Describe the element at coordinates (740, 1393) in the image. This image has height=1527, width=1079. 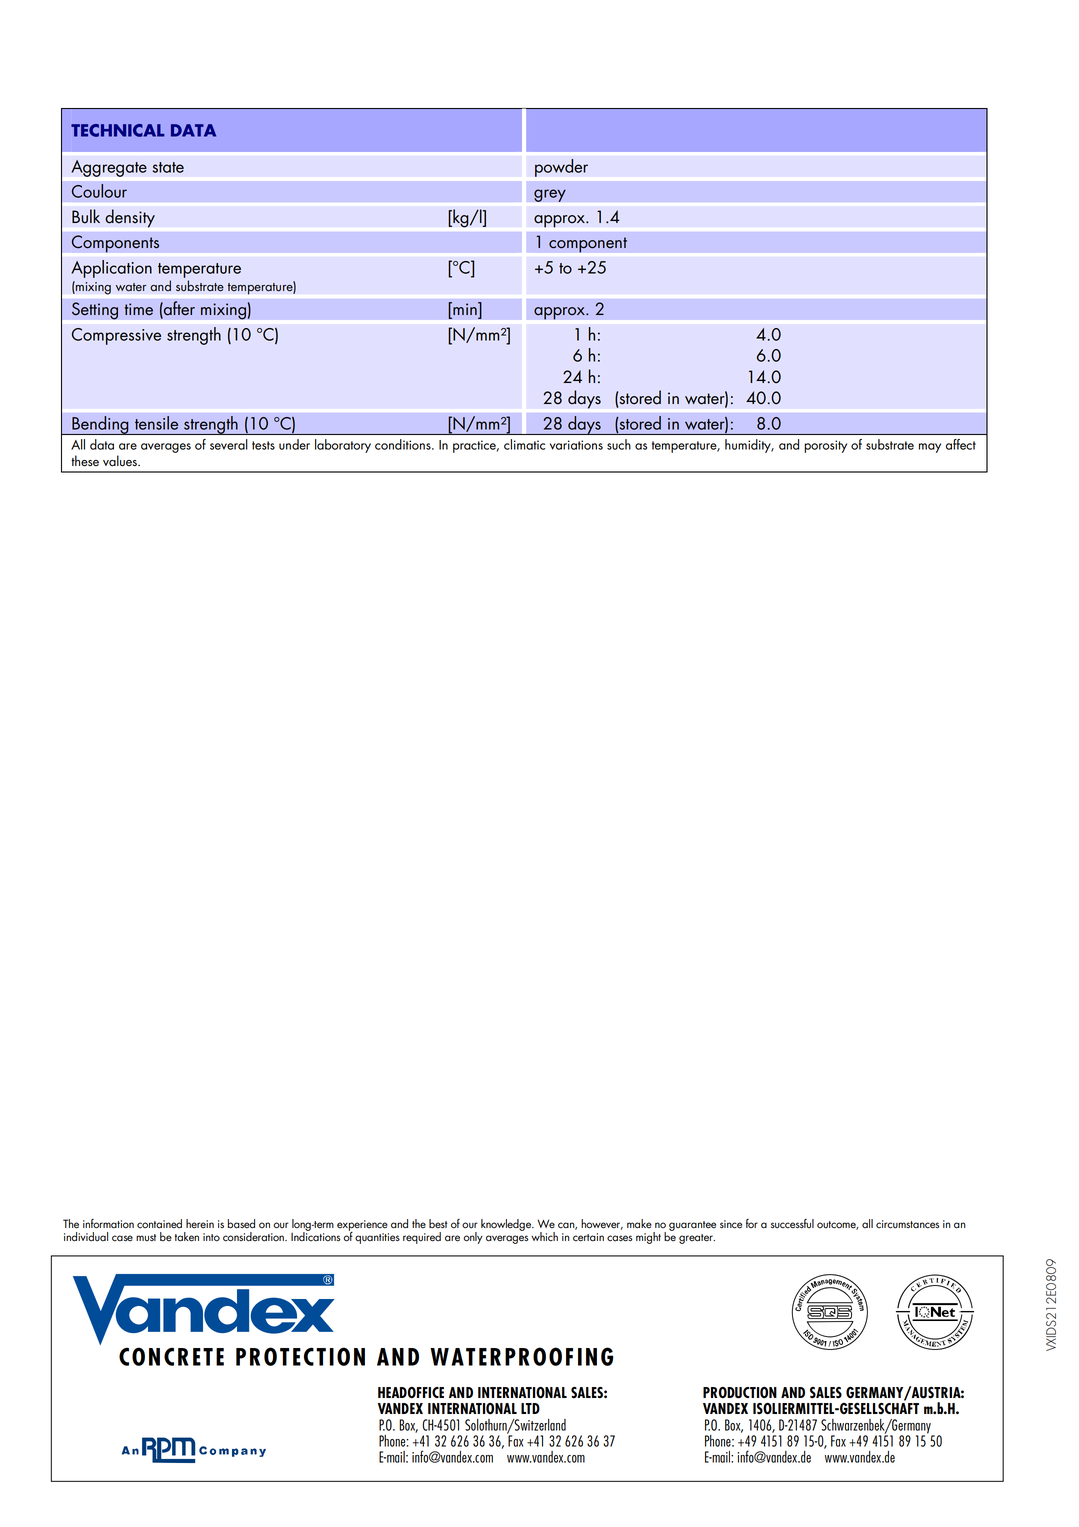
I see `PRODUCTION` at that location.
